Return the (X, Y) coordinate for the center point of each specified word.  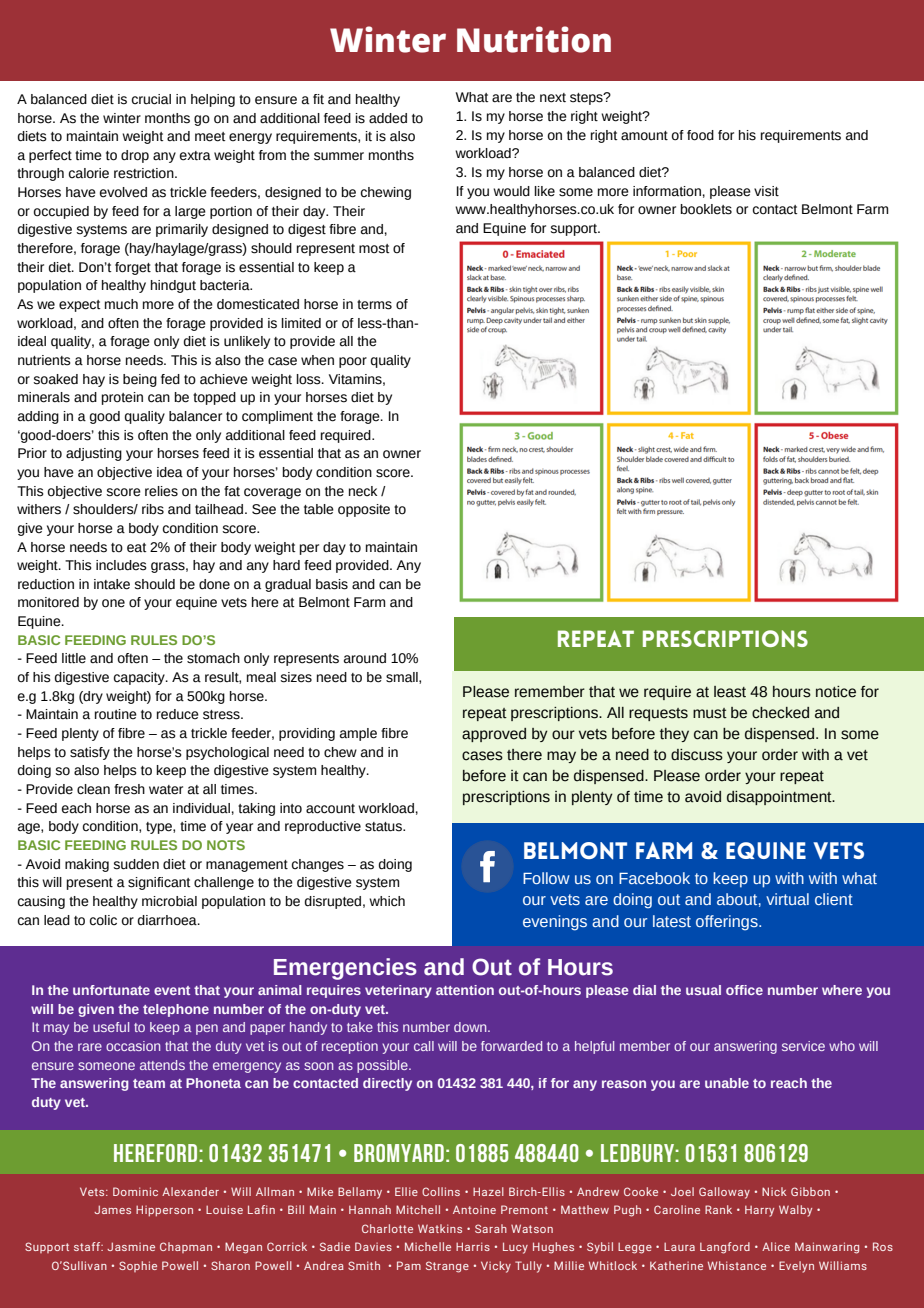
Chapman (186, 1247)
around (365, 658)
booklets (706, 209)
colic (103, 920)
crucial (151, 99)
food (700, 135)
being (140, 380)
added (388, 118)
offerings (728, 923)
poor (353, 362)
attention (465, 990)
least (730, 692)
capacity (140, 678)
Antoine (474, 1209)
